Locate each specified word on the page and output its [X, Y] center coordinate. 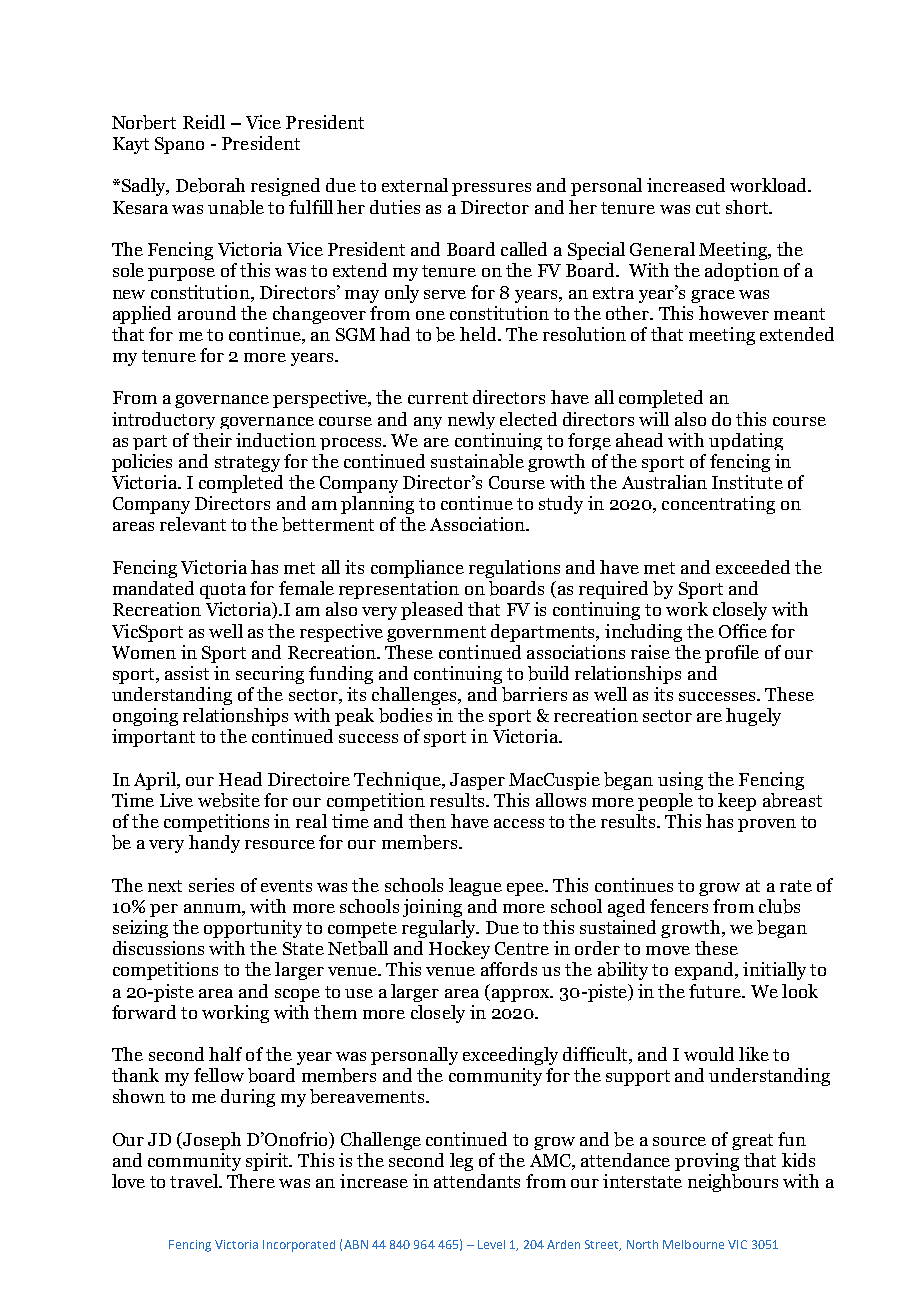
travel [195, 1181]
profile [732, 654]
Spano [179, 145]
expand [705, 971]
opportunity [253, 929]
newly [471, 420]
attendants [477, 1181]
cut [708, 208]
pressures [491, 189]
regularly [440, 929]
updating [746, 441]
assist [187, 673]
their [212, 440]
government [436, 634]
